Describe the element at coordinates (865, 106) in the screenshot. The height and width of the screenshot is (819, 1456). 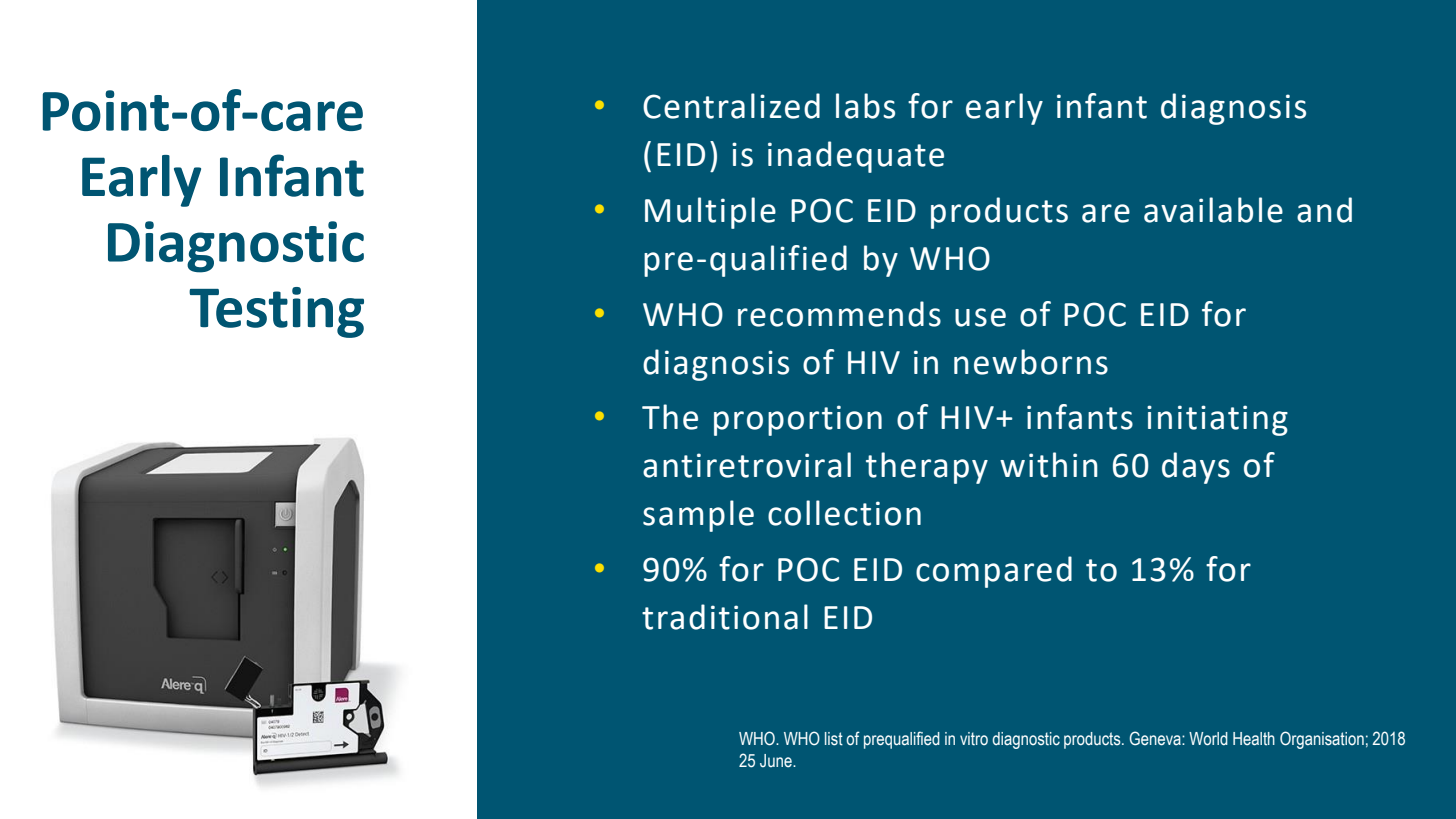
I see `labs` at that location.
